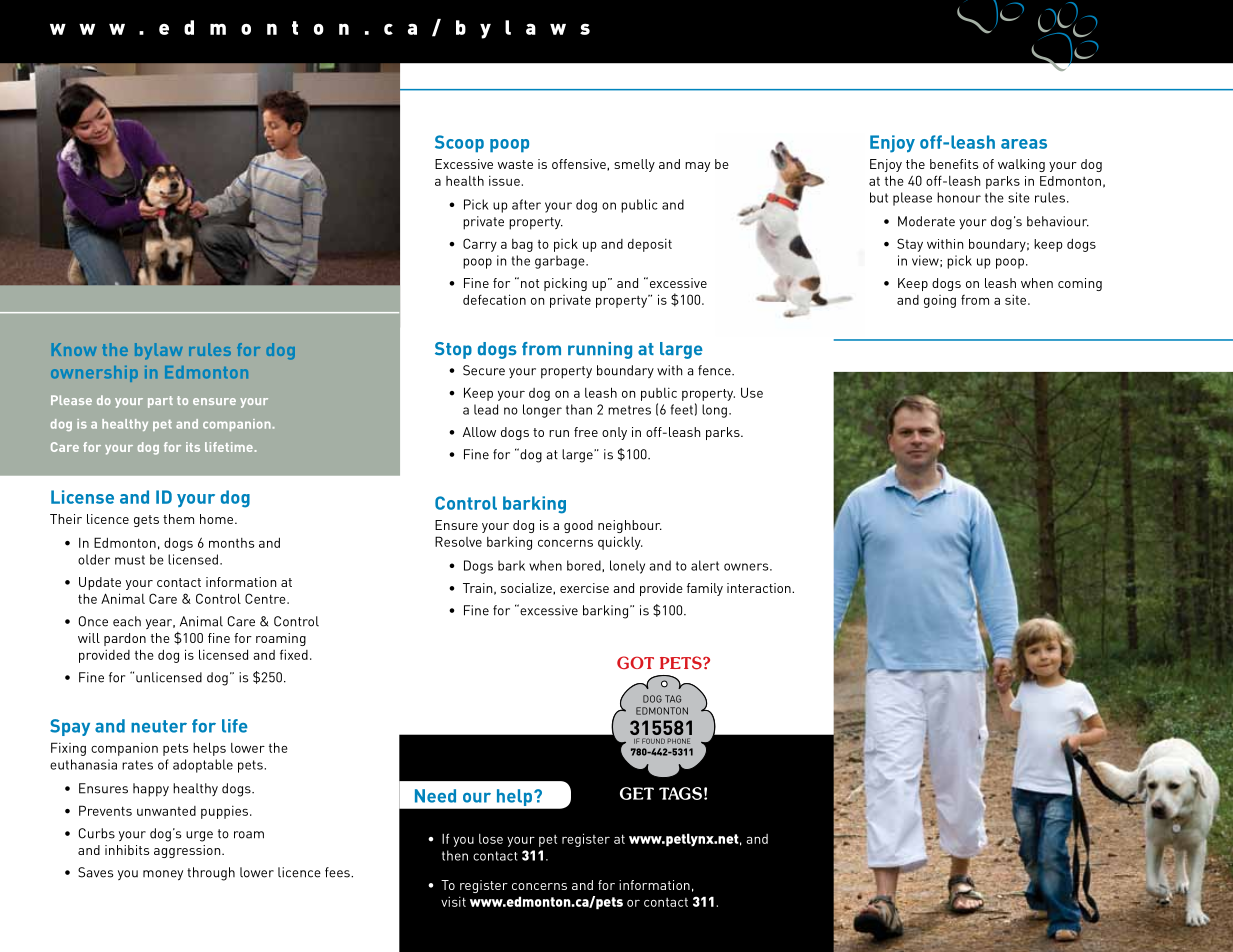 Image resolution: width=1233 pixels, height=952 pixels. Describe the element at coordinates (455, 855) in the screenshot. I see `then` at that location.
